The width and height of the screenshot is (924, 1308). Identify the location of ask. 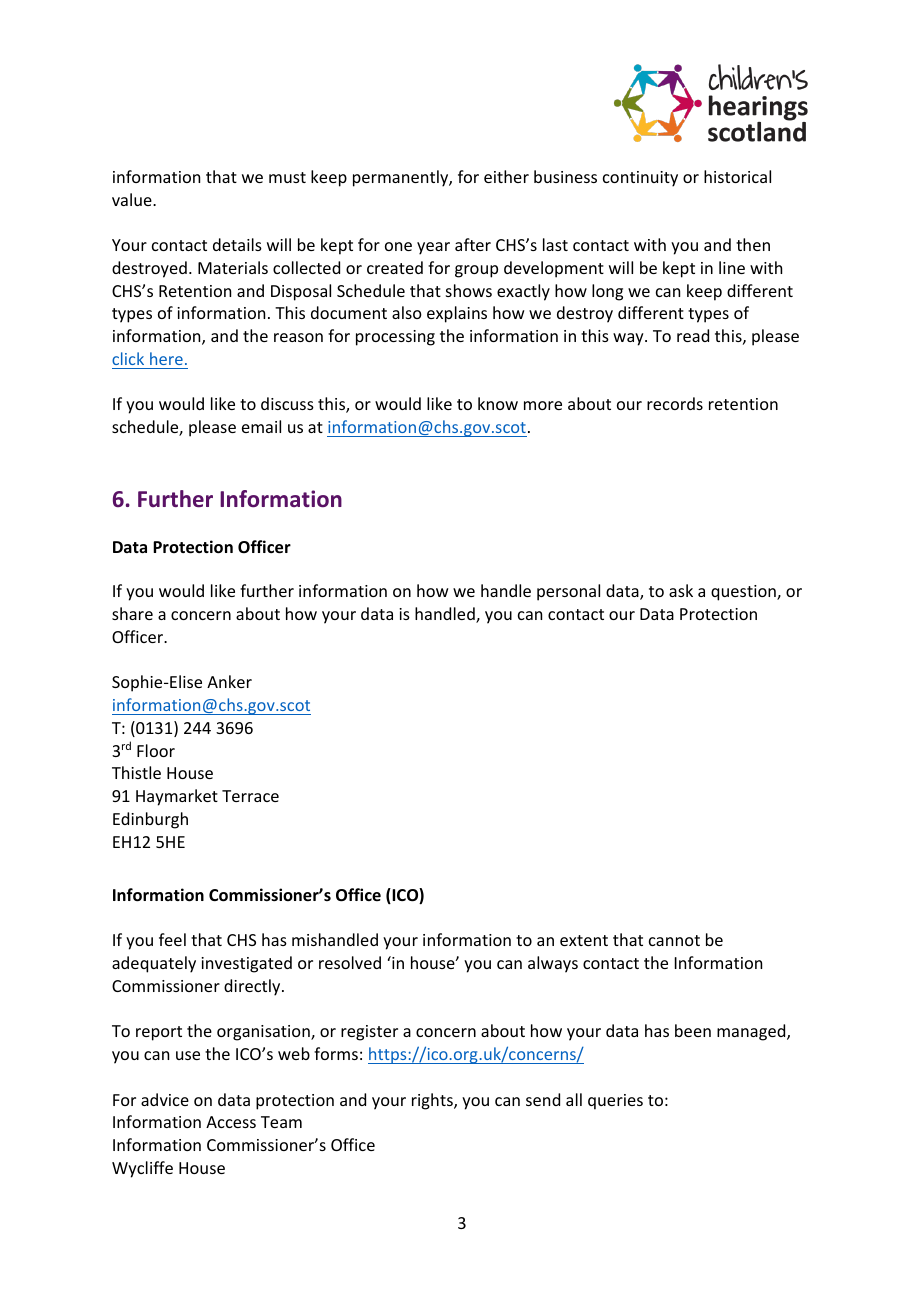
(681, 590).
